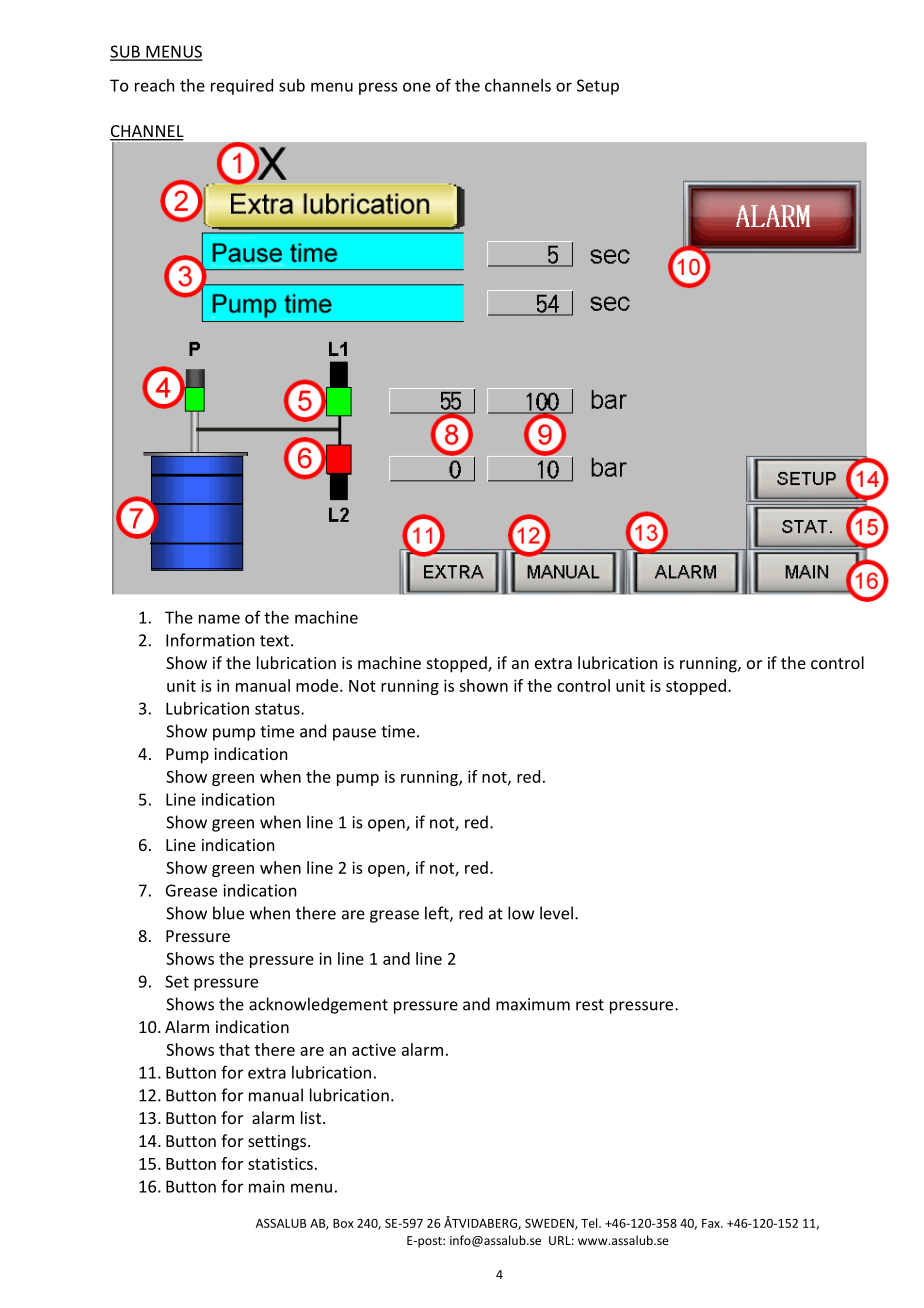 This screenshot has height=1308, width=924. Describe the element at coordinates (556, 913) in the screenshot. I see `level` at that location.
